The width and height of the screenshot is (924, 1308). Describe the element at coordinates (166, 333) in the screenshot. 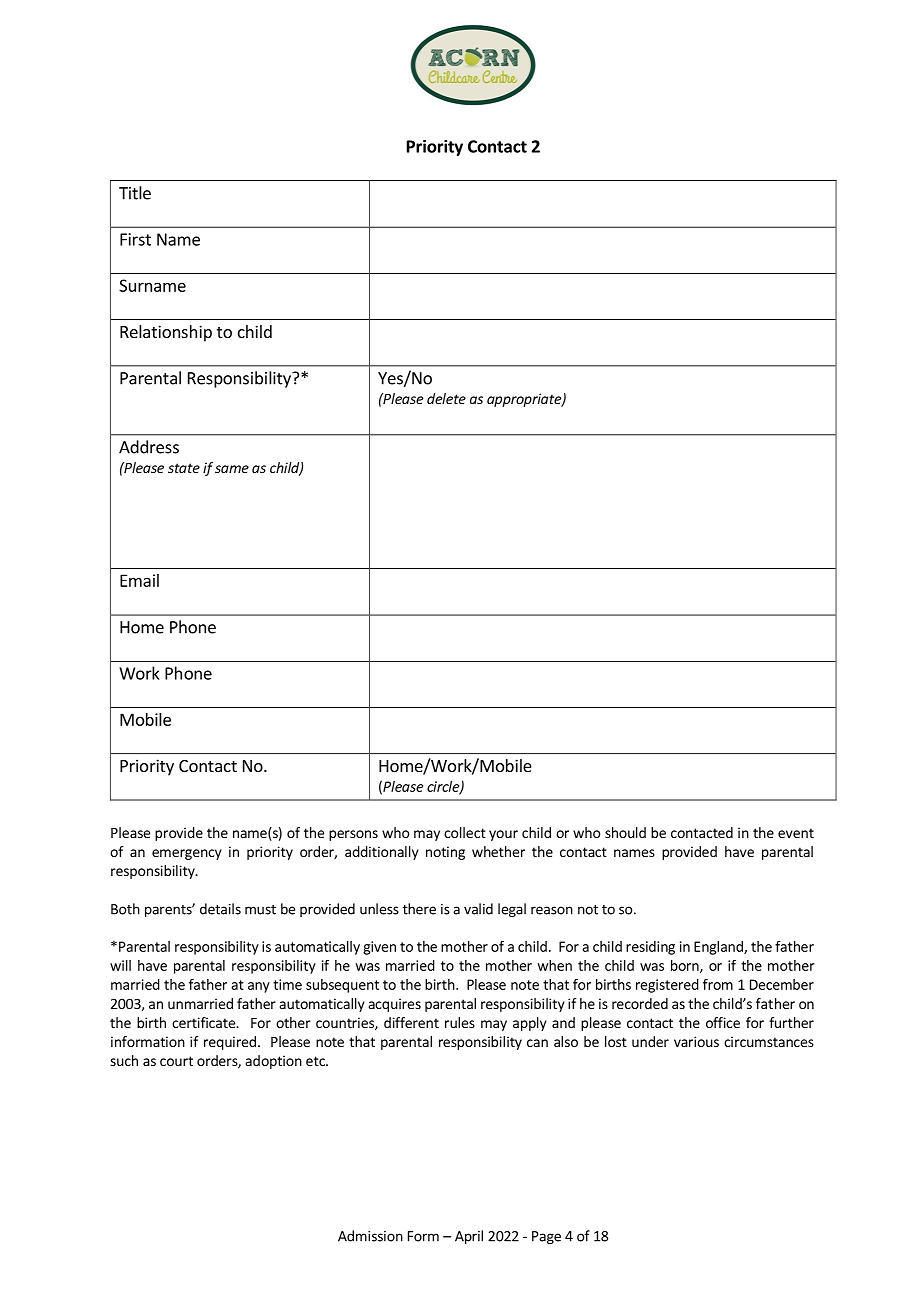

I see `Relationship` at that location.
